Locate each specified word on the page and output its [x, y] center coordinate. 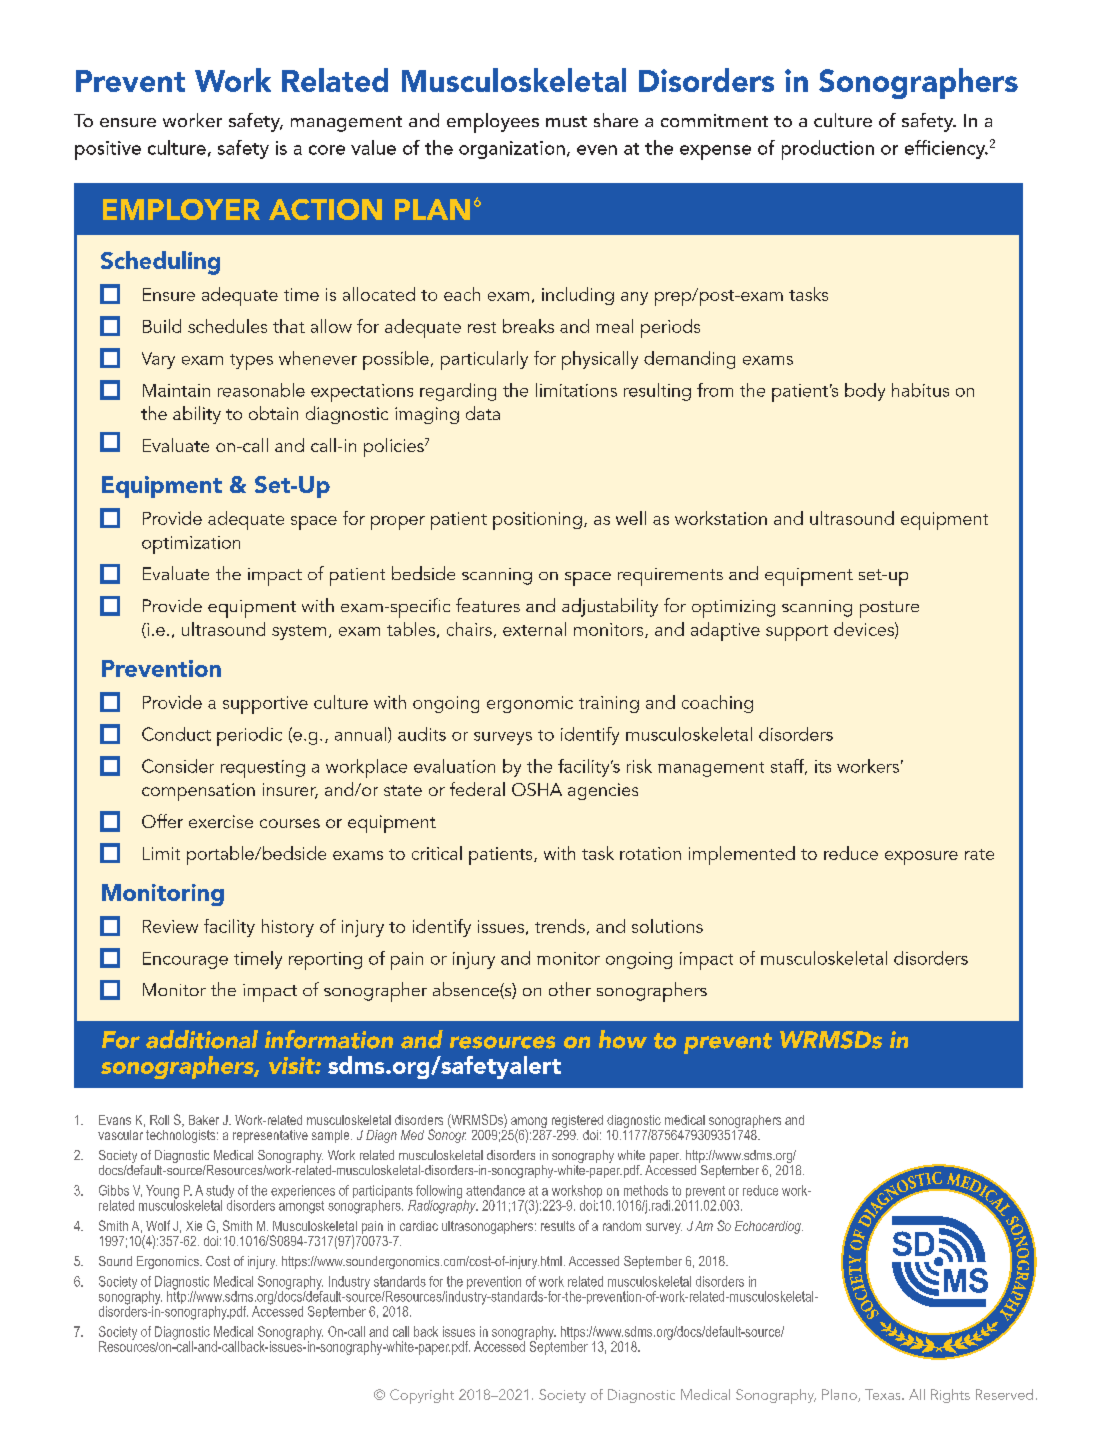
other [570, 989]
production [828, 150]
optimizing [733, 609]
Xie [194, 1226]
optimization [191, 545]
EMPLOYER [181, 209]
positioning [537, 521]
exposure [921, 858]
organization [512, 150]
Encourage [185, 960]
